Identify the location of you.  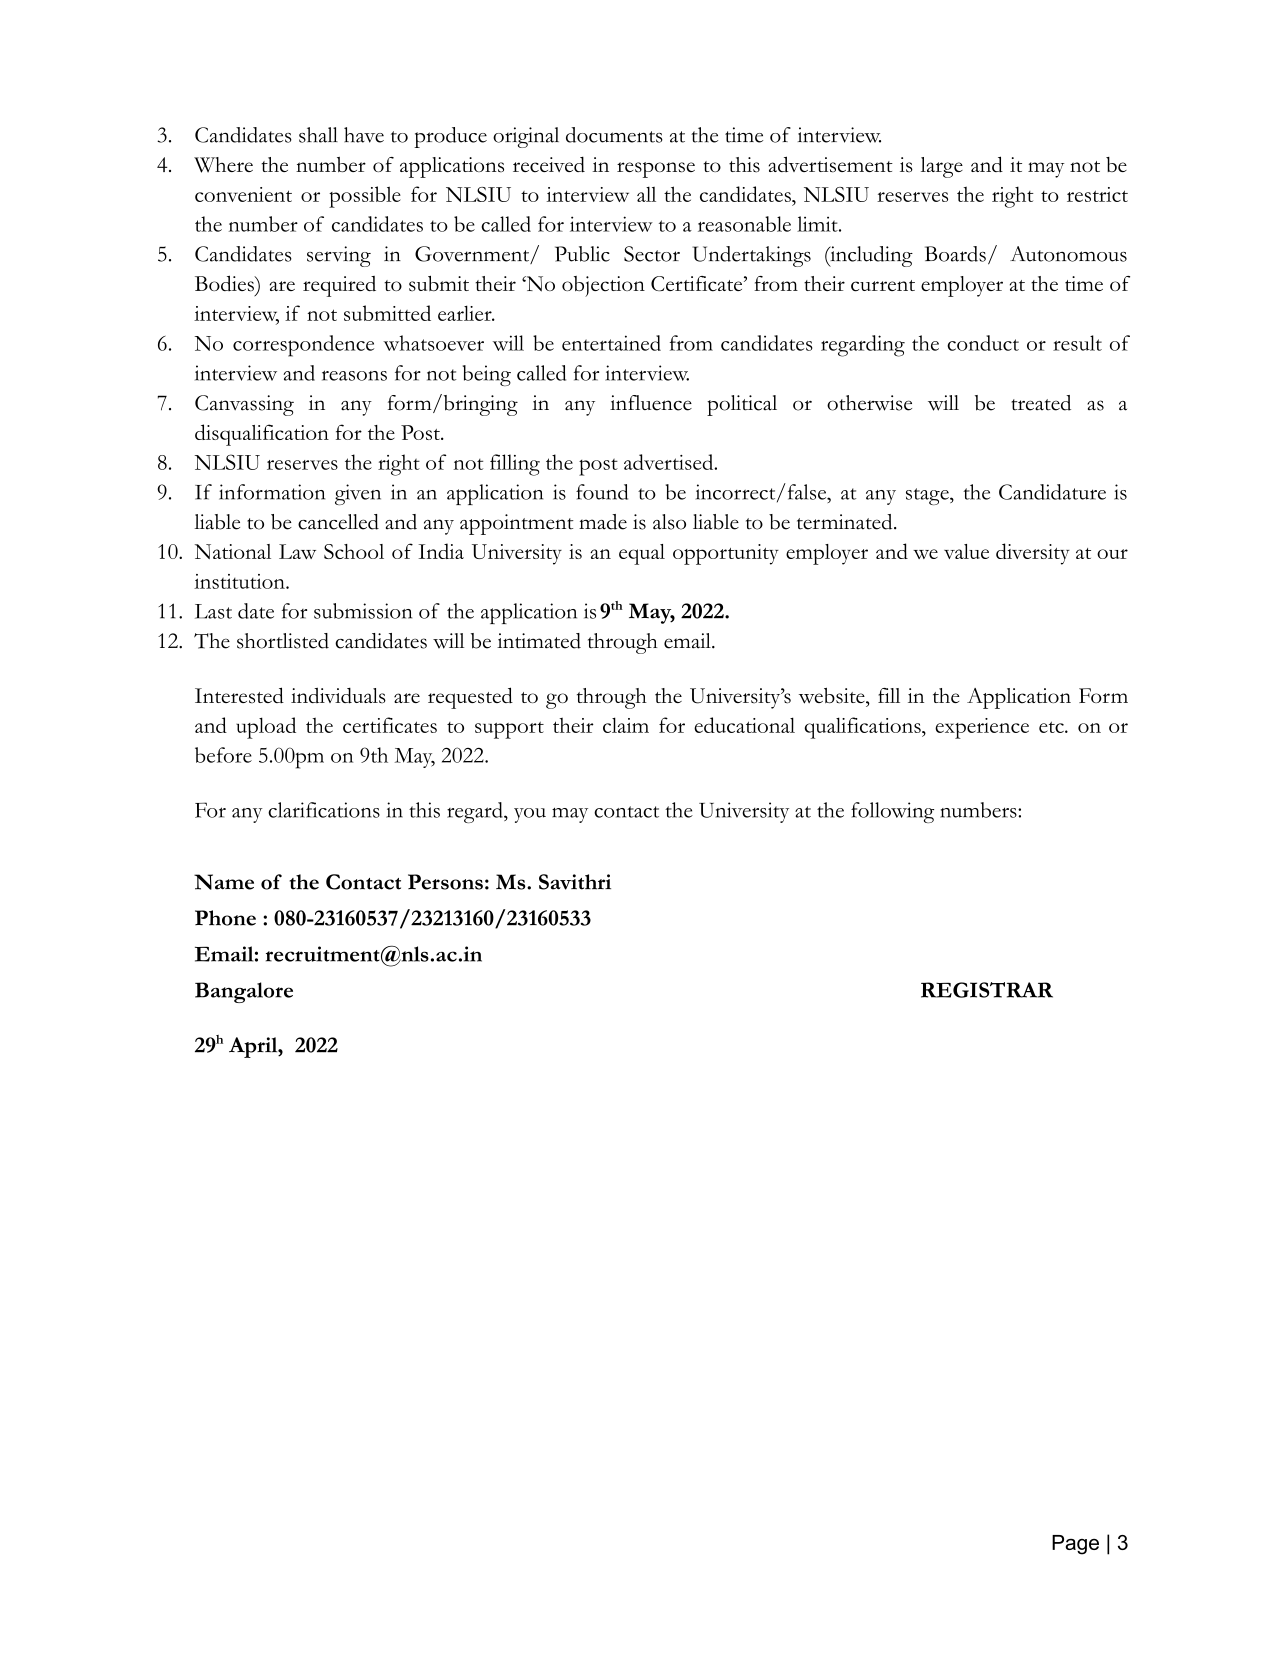
(530, 815).
